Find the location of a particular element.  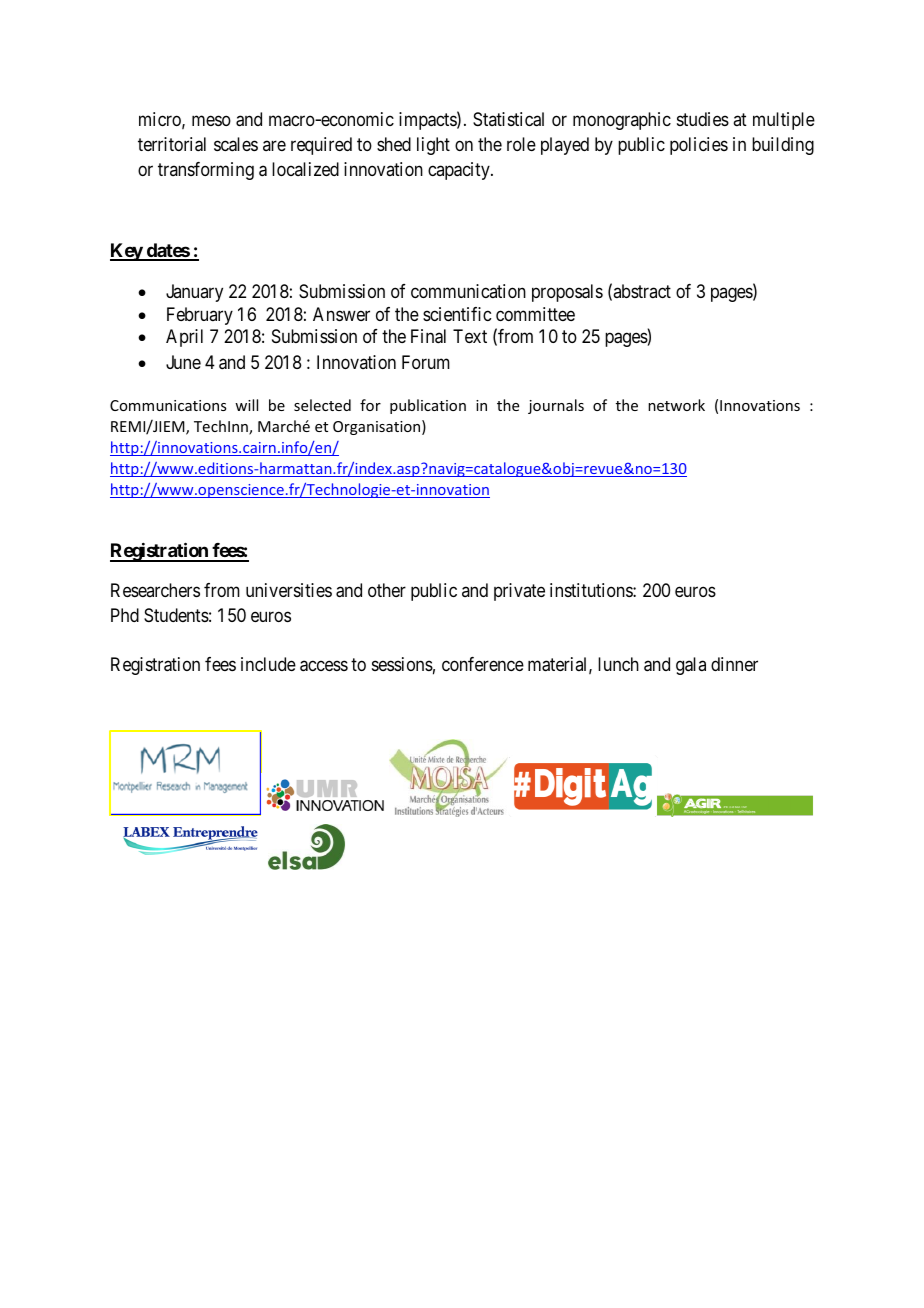

network is located at coordinates (676, 405).
